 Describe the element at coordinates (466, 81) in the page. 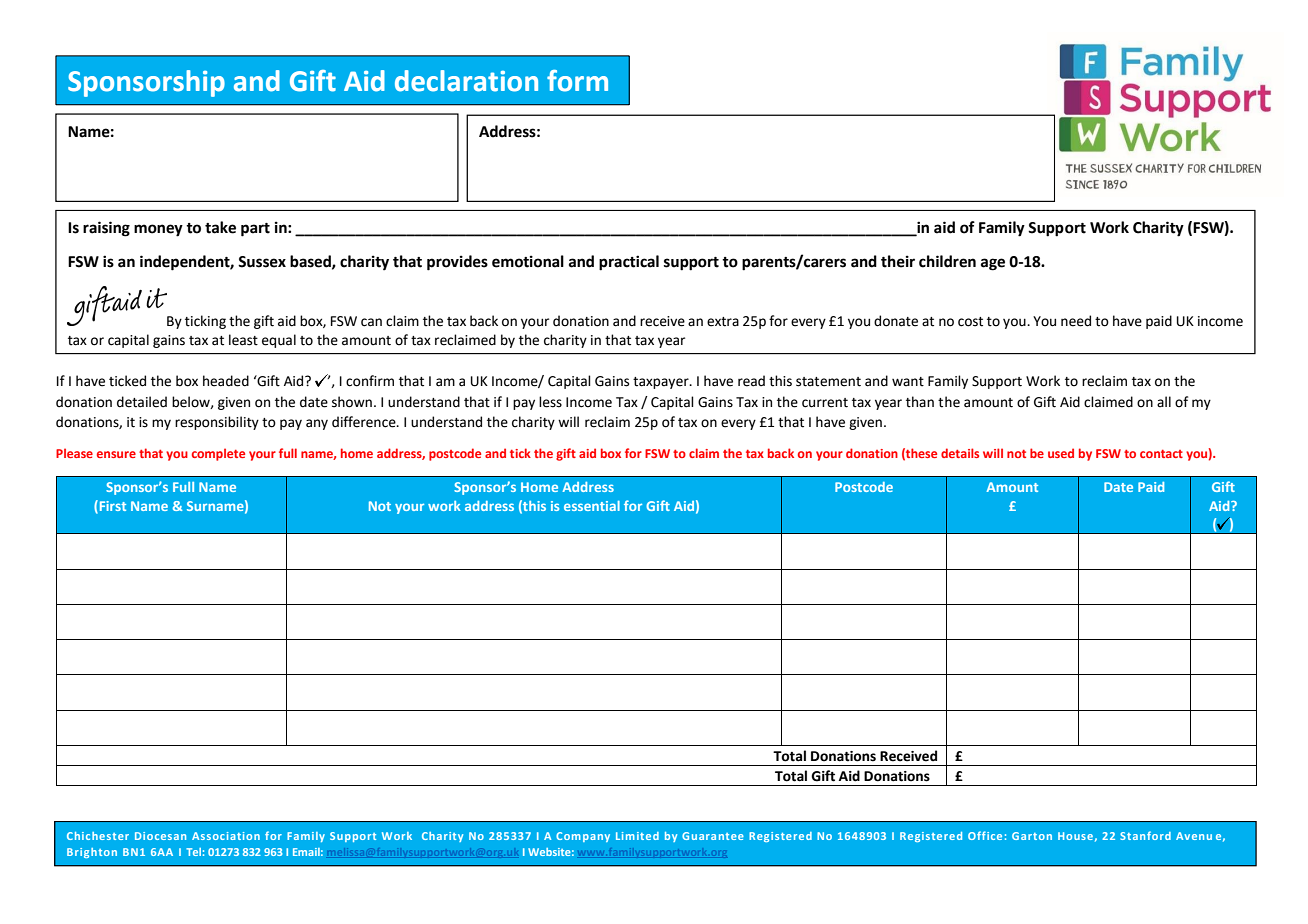

I see `declaration` at that location.
